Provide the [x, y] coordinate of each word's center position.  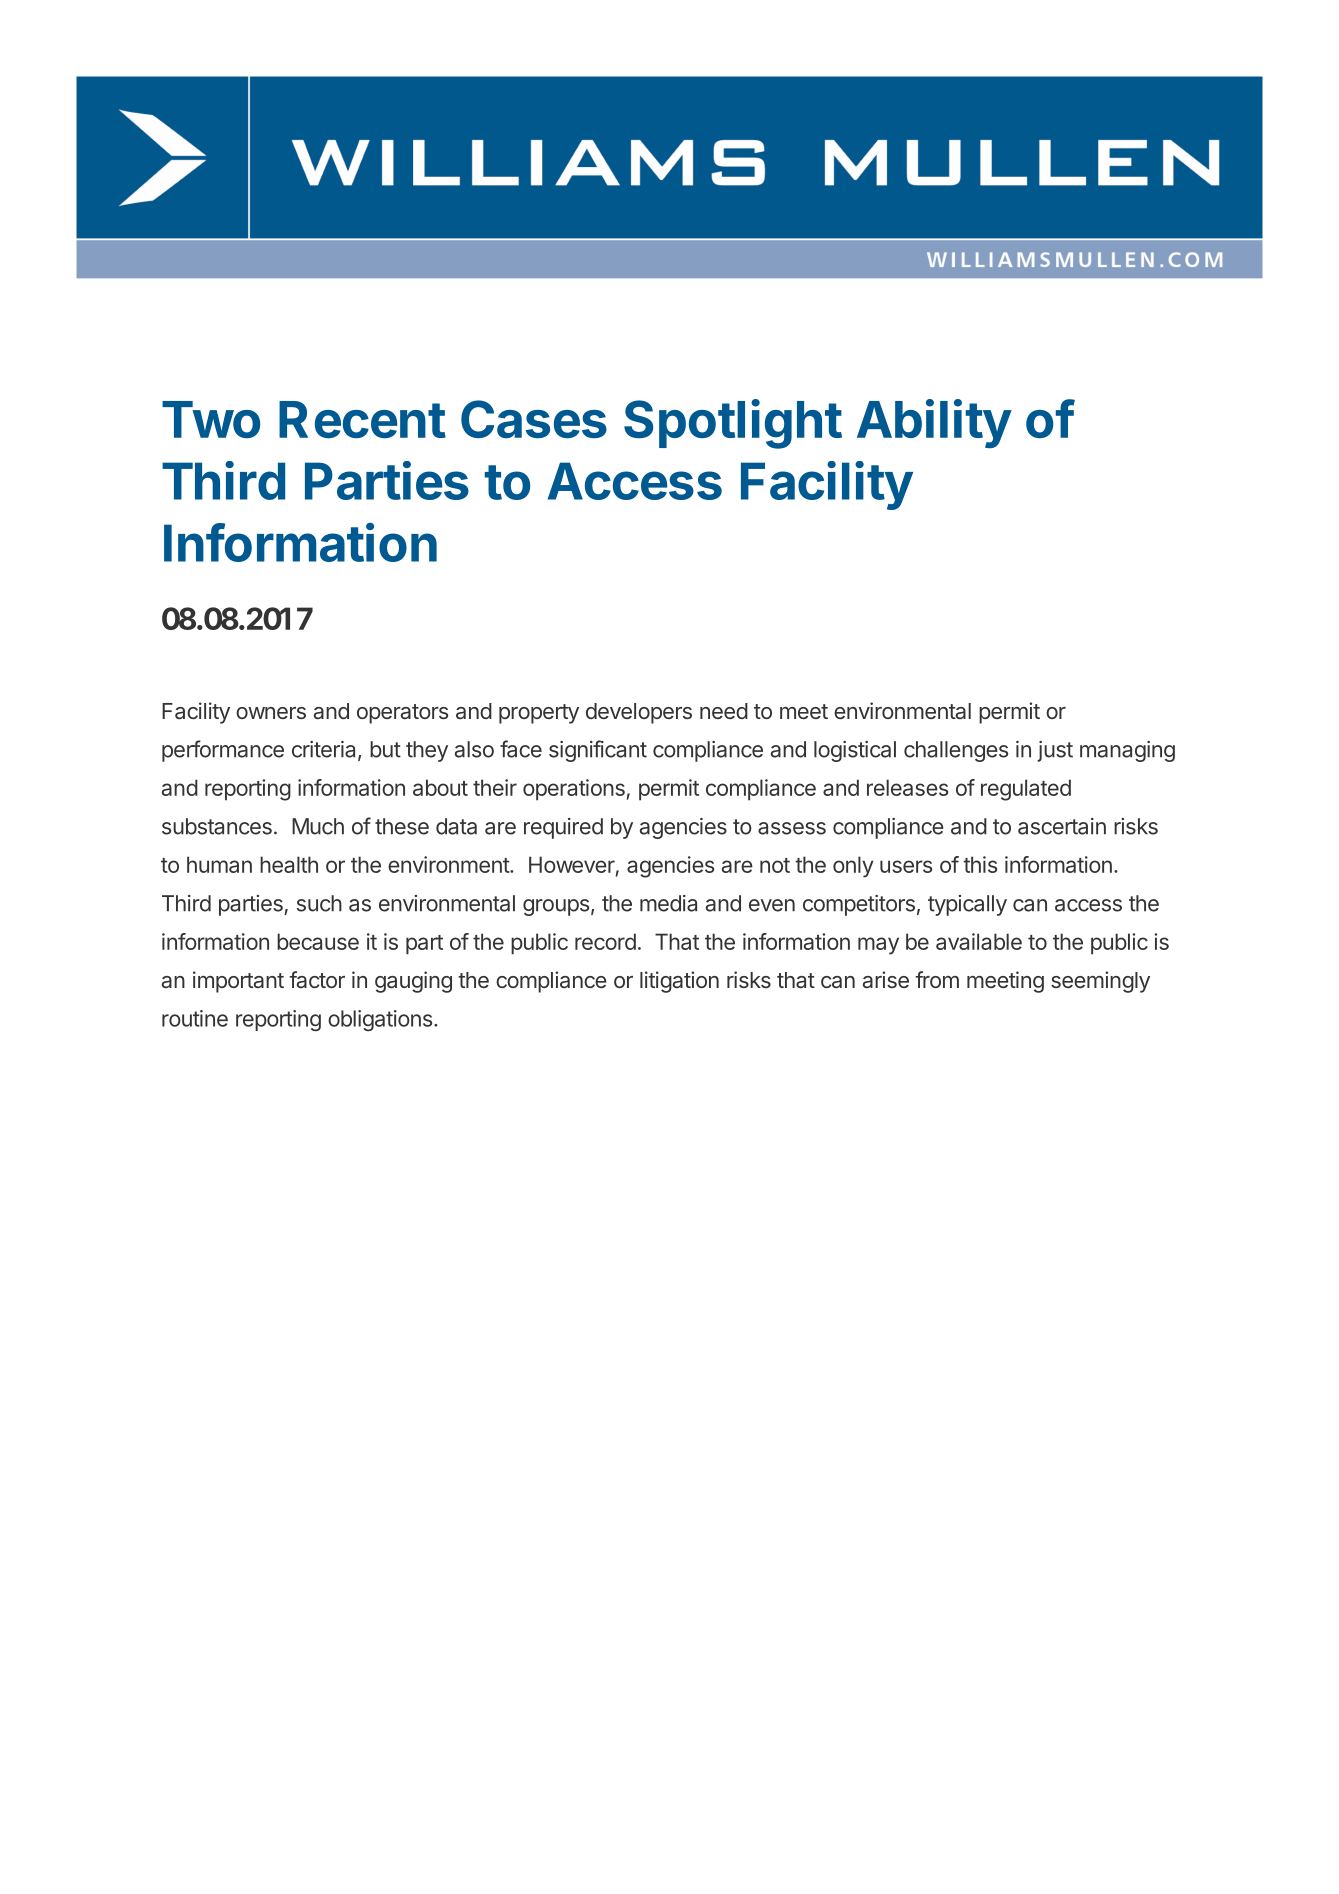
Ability [934, 423]
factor [317, 979]
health [289, 864]
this [980, 864]
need [724, 711]
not [775, 865]
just [1055, 751]
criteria [325, 750]
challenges [956, 751]
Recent [362, 420]
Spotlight [733, 424]
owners [271, 713]
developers [639, 713]
